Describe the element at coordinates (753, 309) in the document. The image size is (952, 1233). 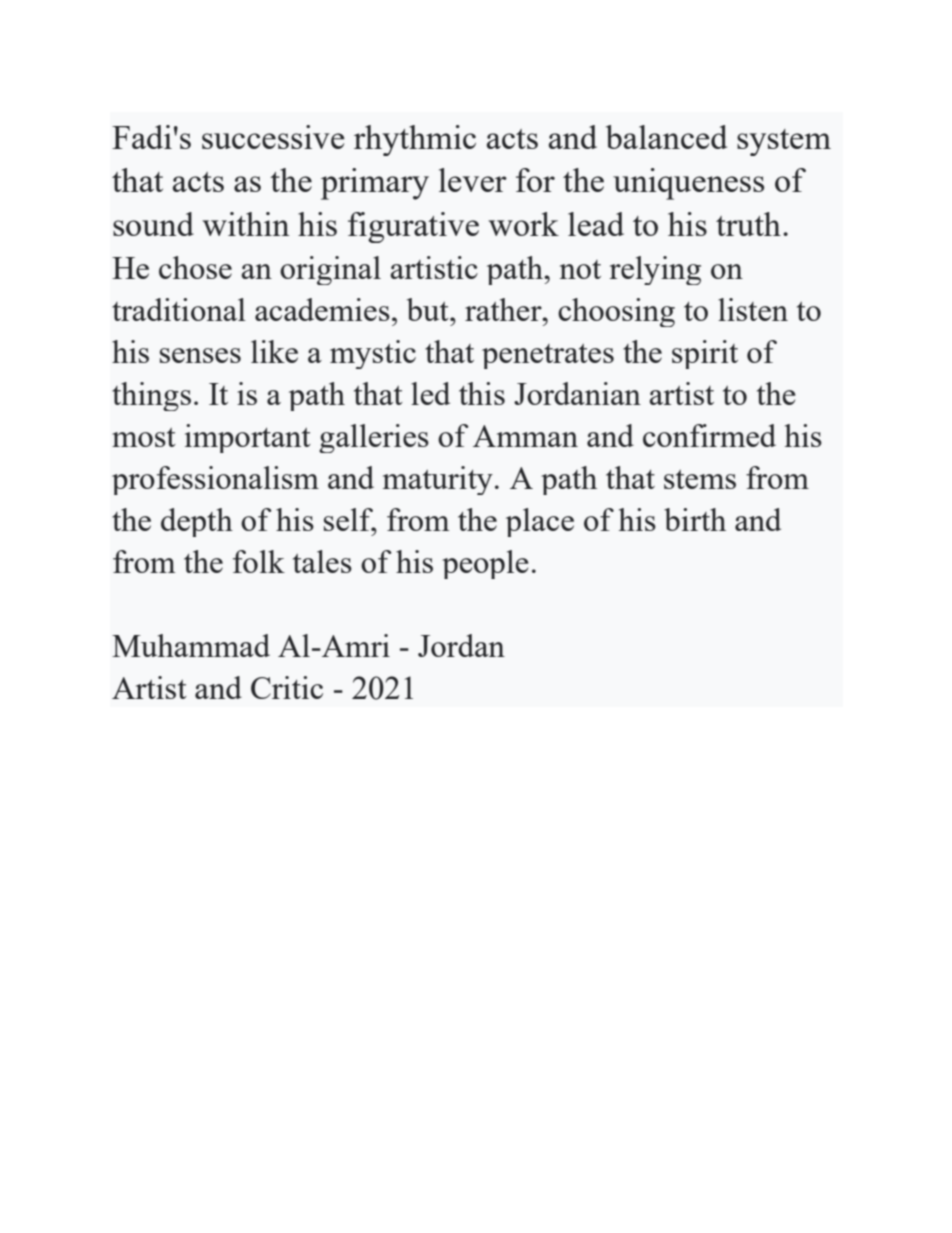
I see `listen` at that location.
